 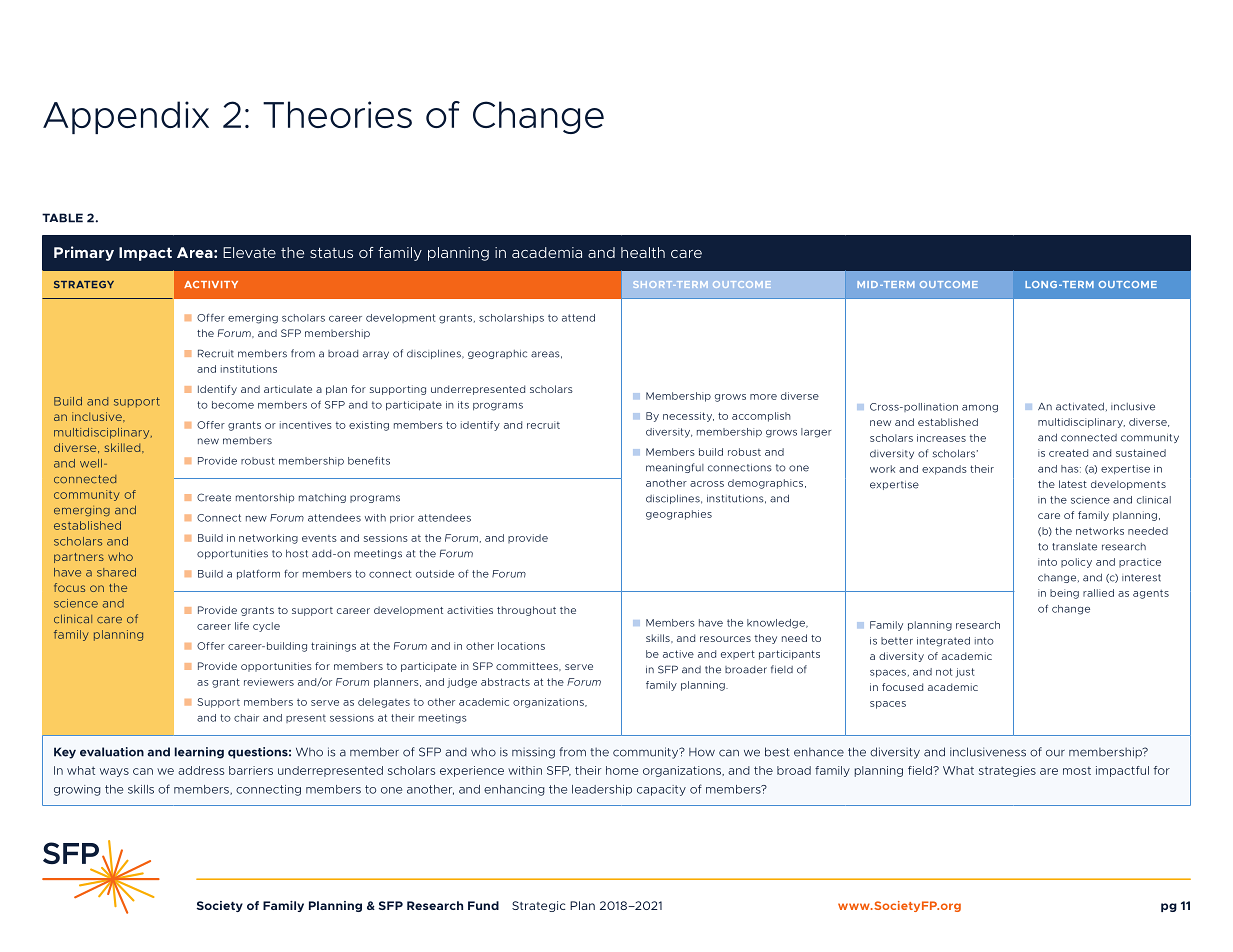 I want to click on missing, so click(x=533, y=753).
